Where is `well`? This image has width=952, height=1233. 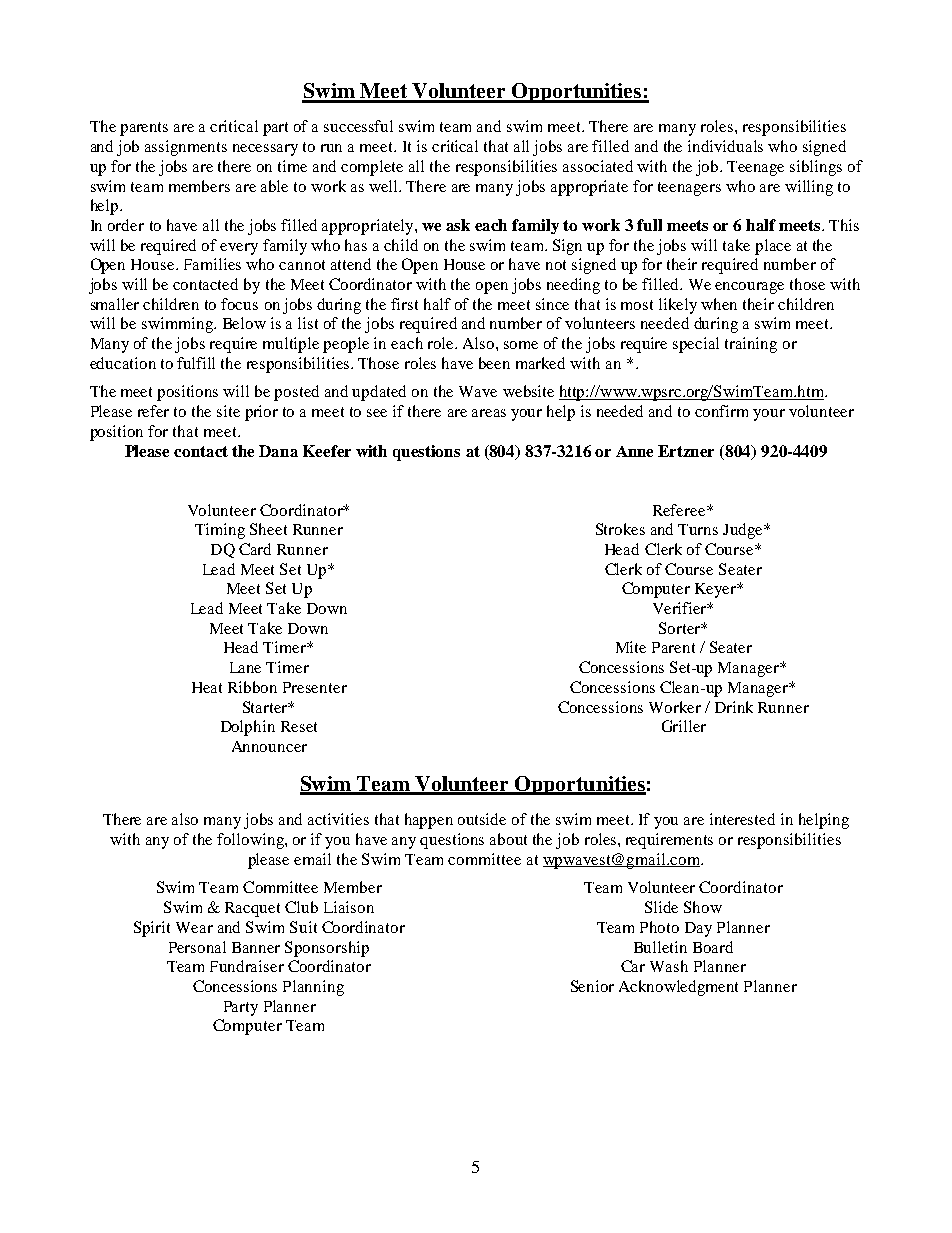
well is located at coordinates (385, 186).
